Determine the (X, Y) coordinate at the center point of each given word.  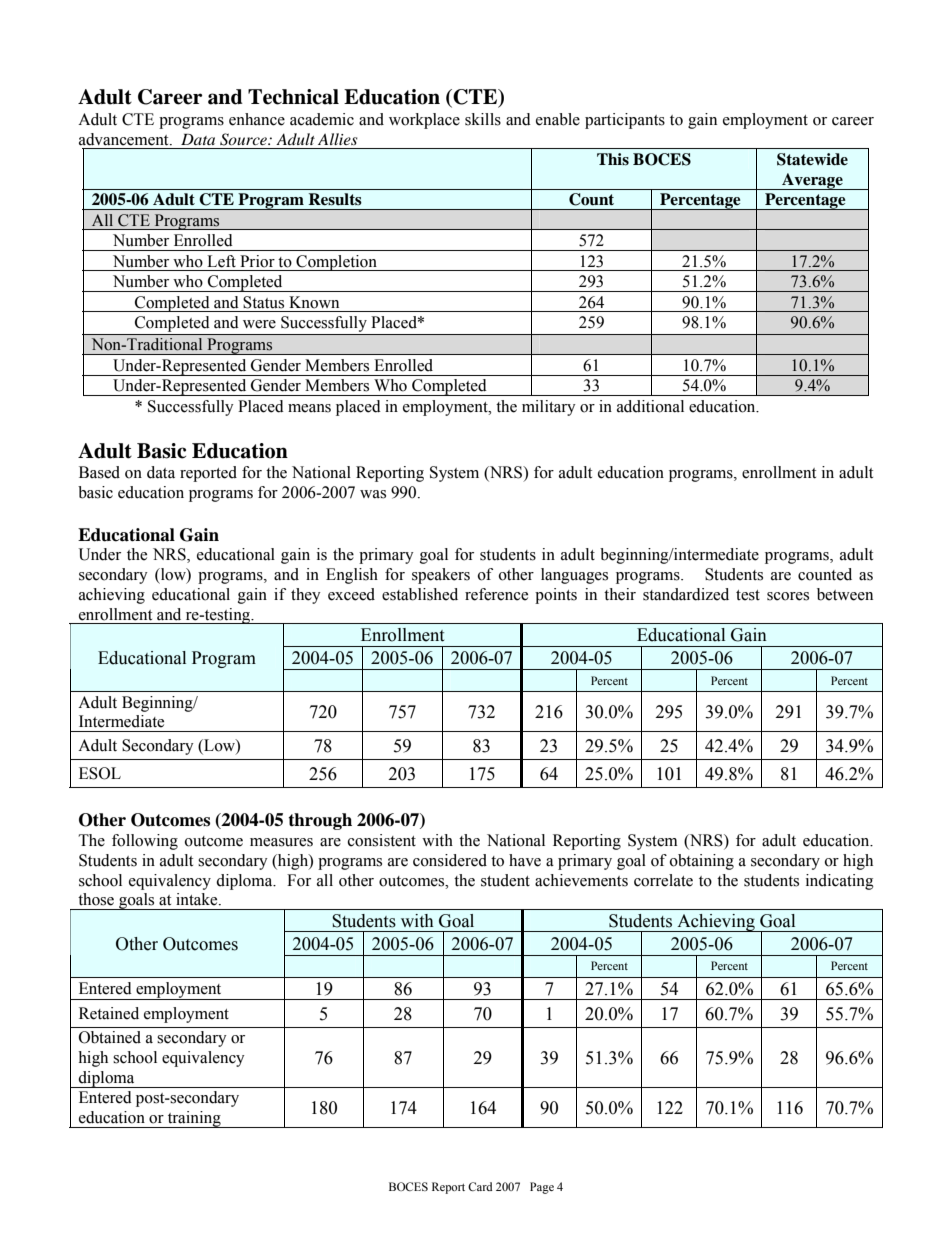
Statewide (812, 159)
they (306, 596)
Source (244, 139)
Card (480, 1186)
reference (496, 594)
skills (483, 119)
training (194, 1119)
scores (788, 596)
